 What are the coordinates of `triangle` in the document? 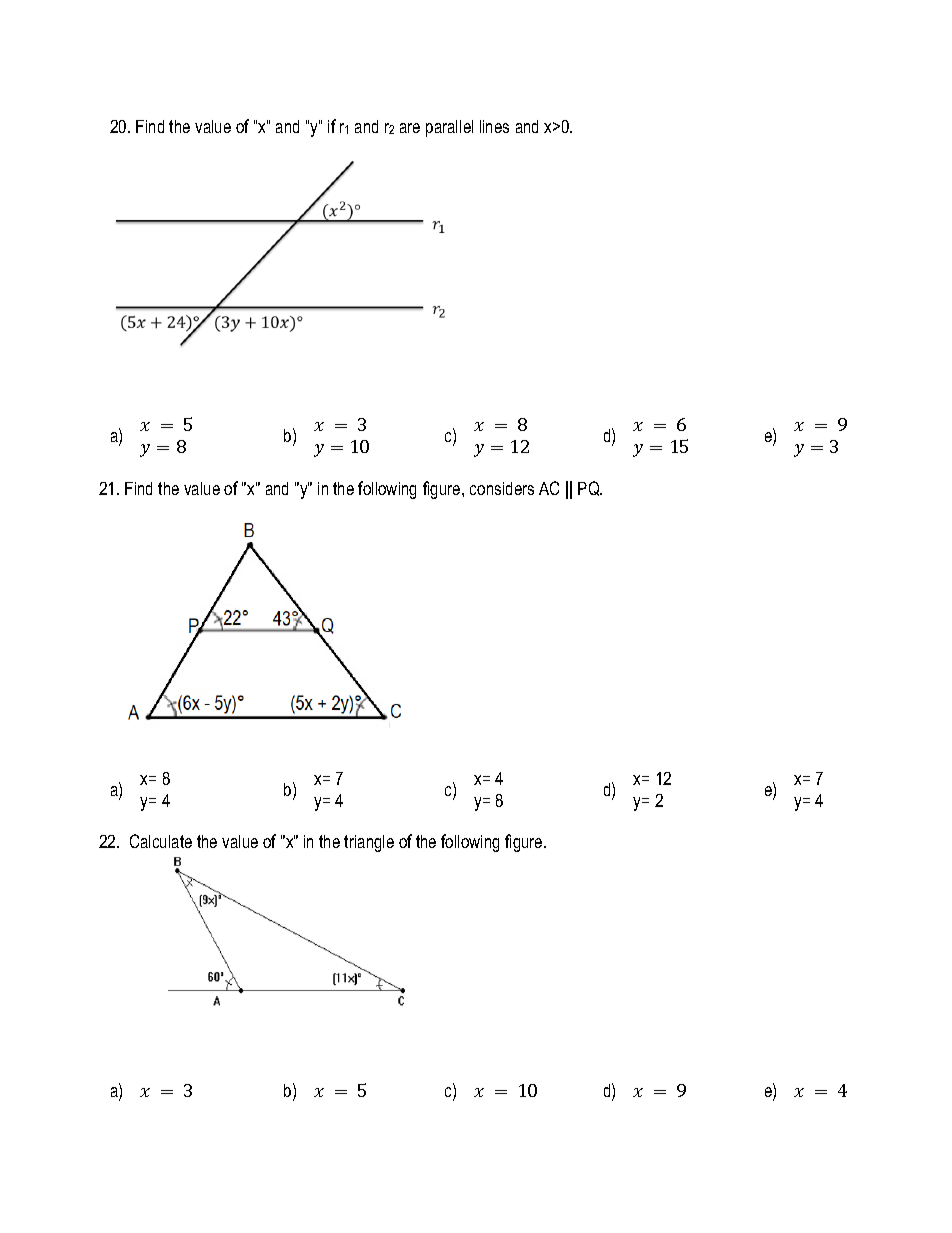 It's located at (369, 843).
